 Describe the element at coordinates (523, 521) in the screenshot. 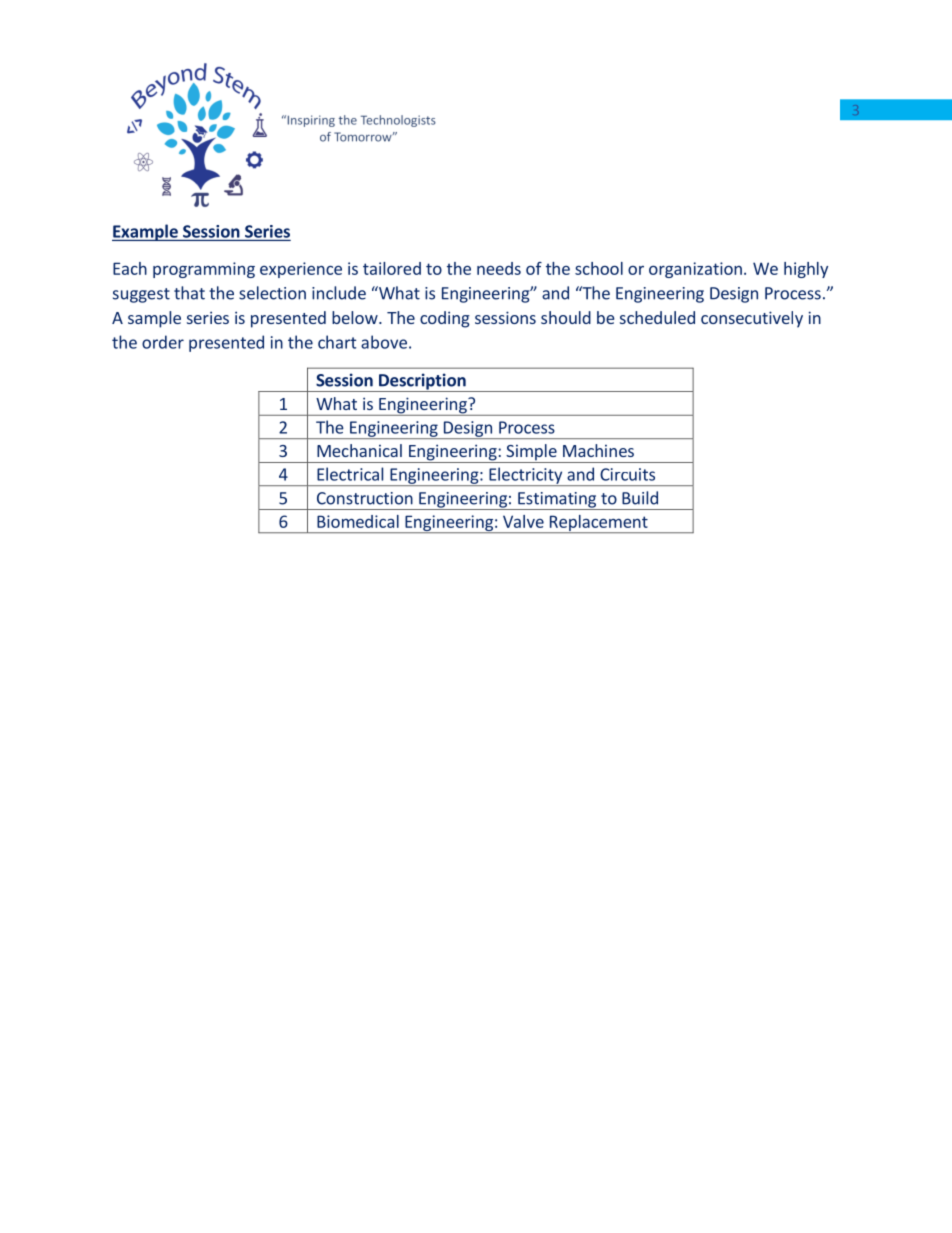

I see `Valve` at that location.
